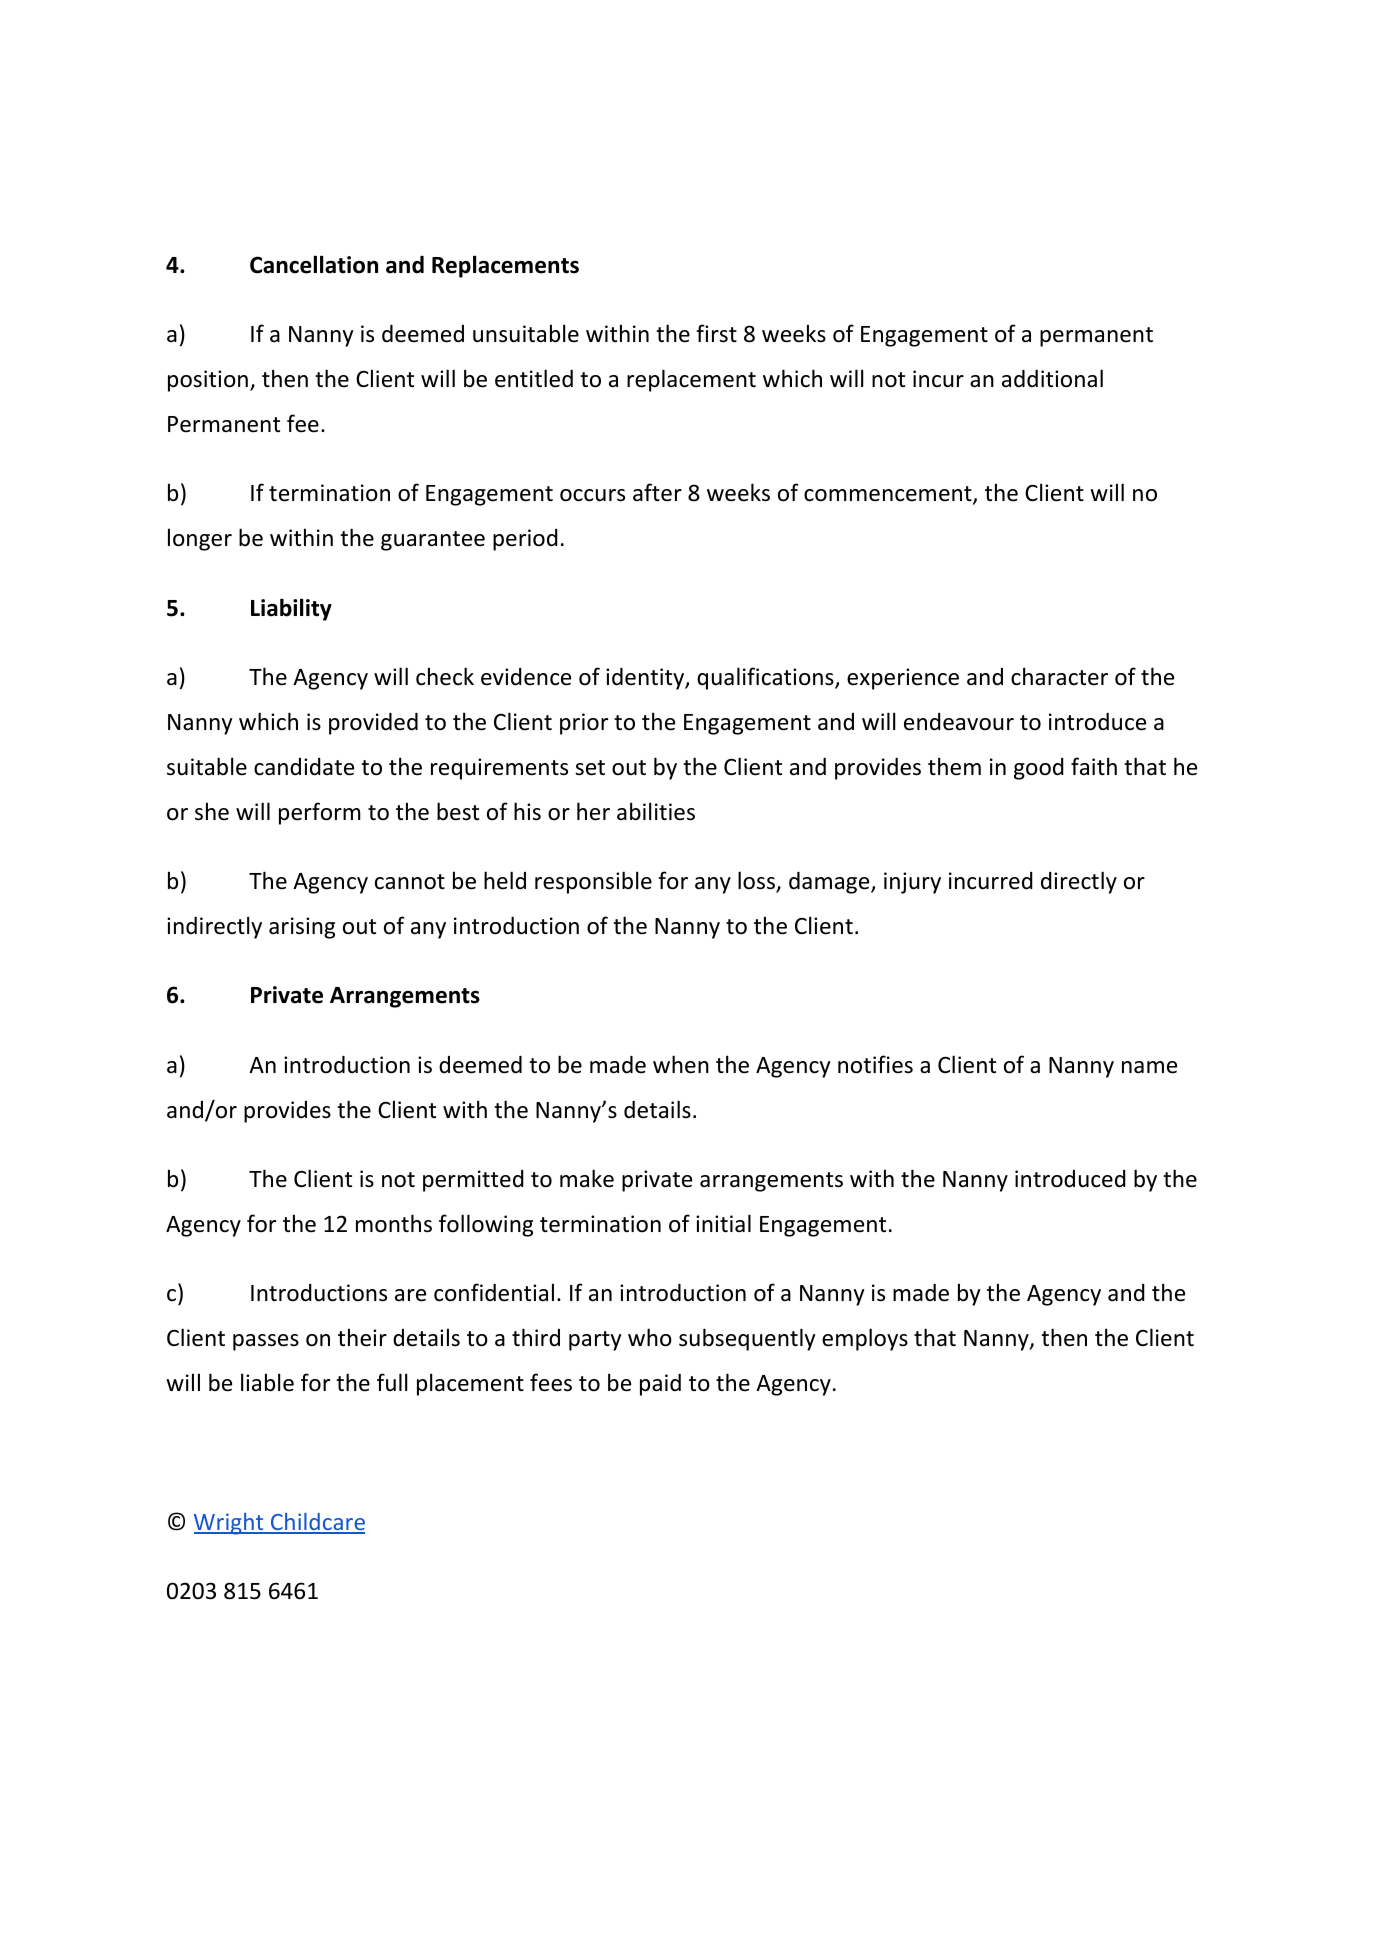  I want to click on first, so click(716, 333).
